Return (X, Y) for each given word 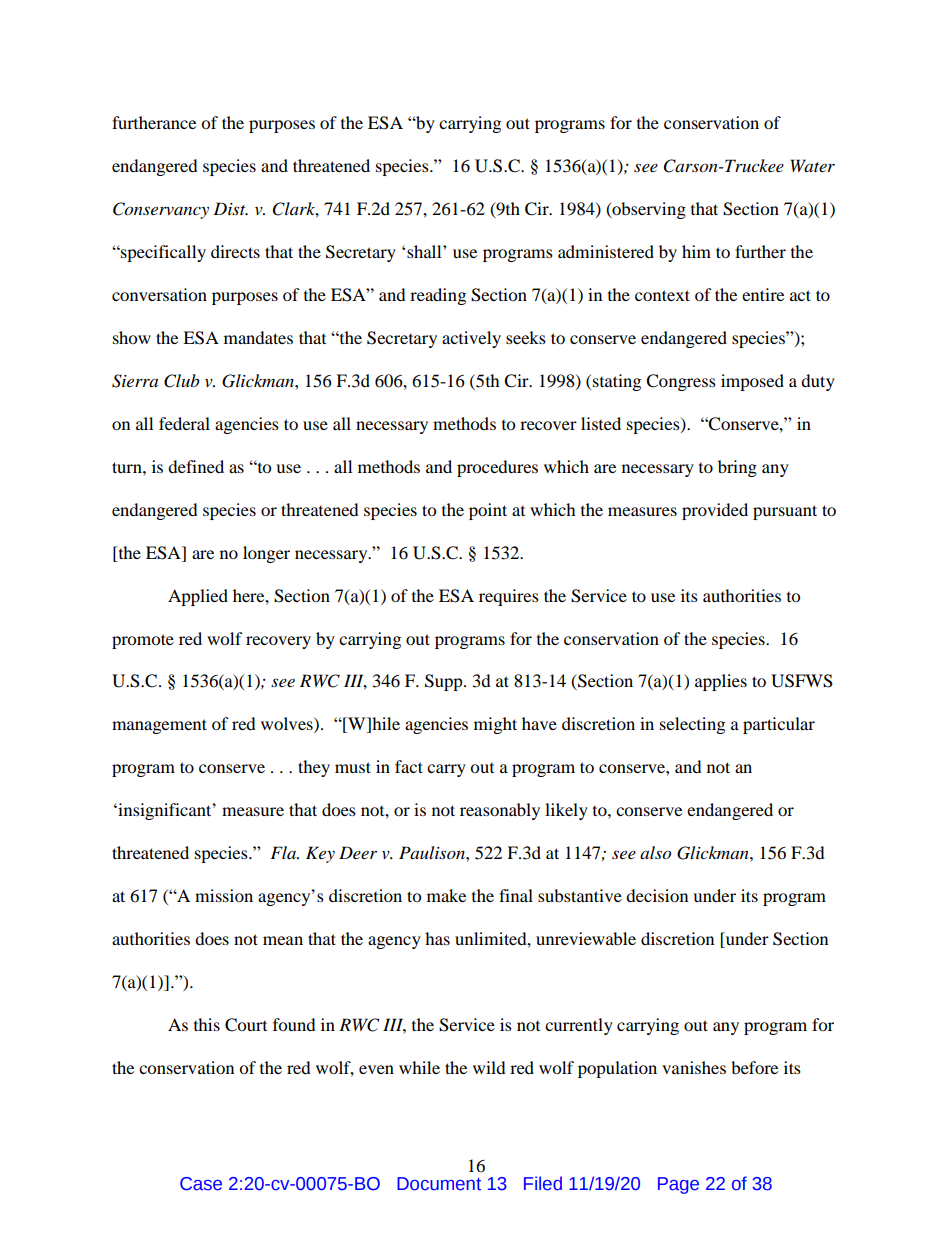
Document (439, 1184)
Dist (230, 208)
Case (201, 1184)
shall (425, 251)
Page (678, 1185)
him (696, 251)
